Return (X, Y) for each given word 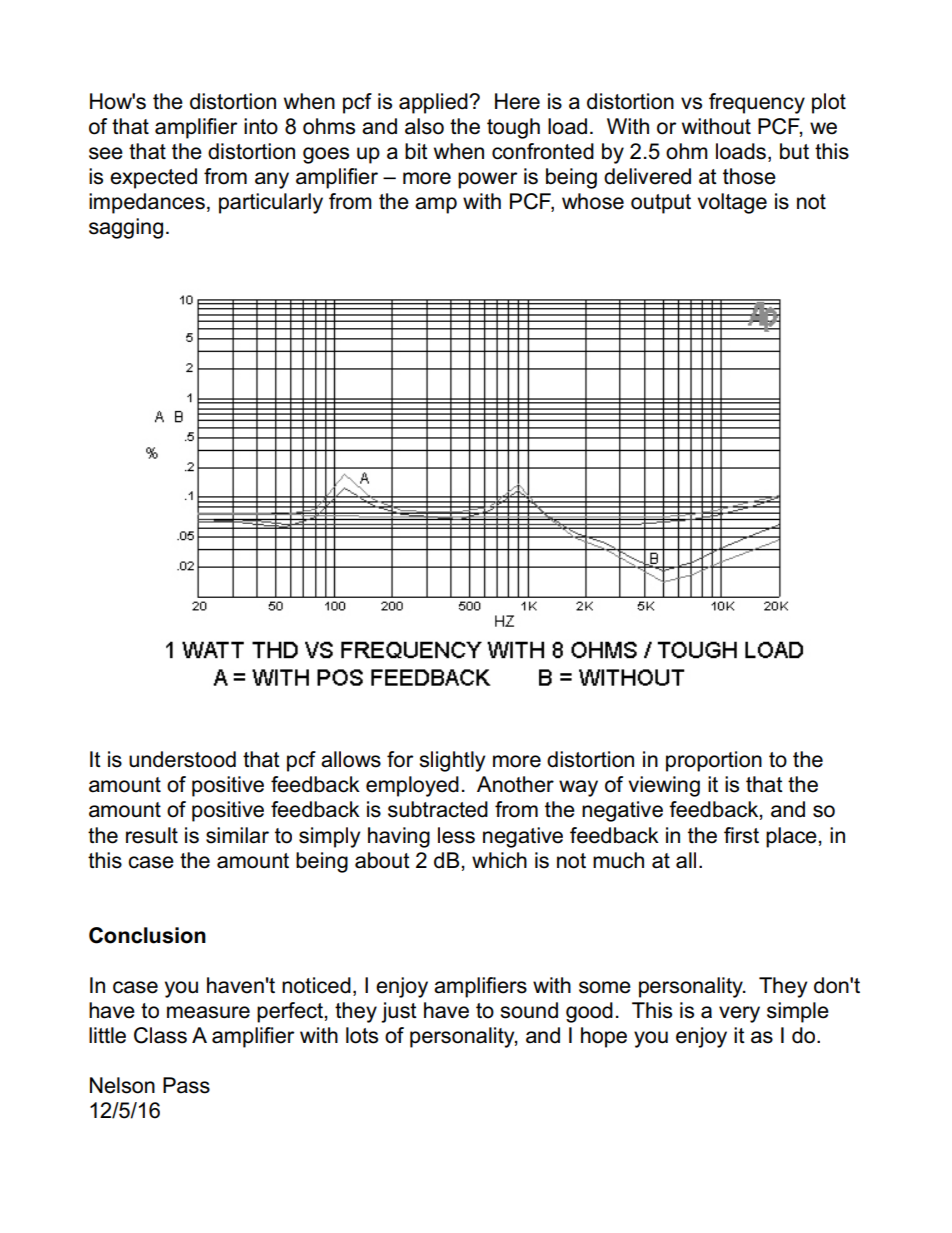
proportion (714, 761)
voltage (732, 203)
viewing (664, 786)
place (791, 837)
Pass (186, 1085)
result (152, 835)
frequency (757, 103)
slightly (452, 761)
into (261, 126)
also (424, 126)
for (400, 759)
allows (351, 759)
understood (182, 759)
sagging (126, 228)
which (499, 860)
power (487, 180)
